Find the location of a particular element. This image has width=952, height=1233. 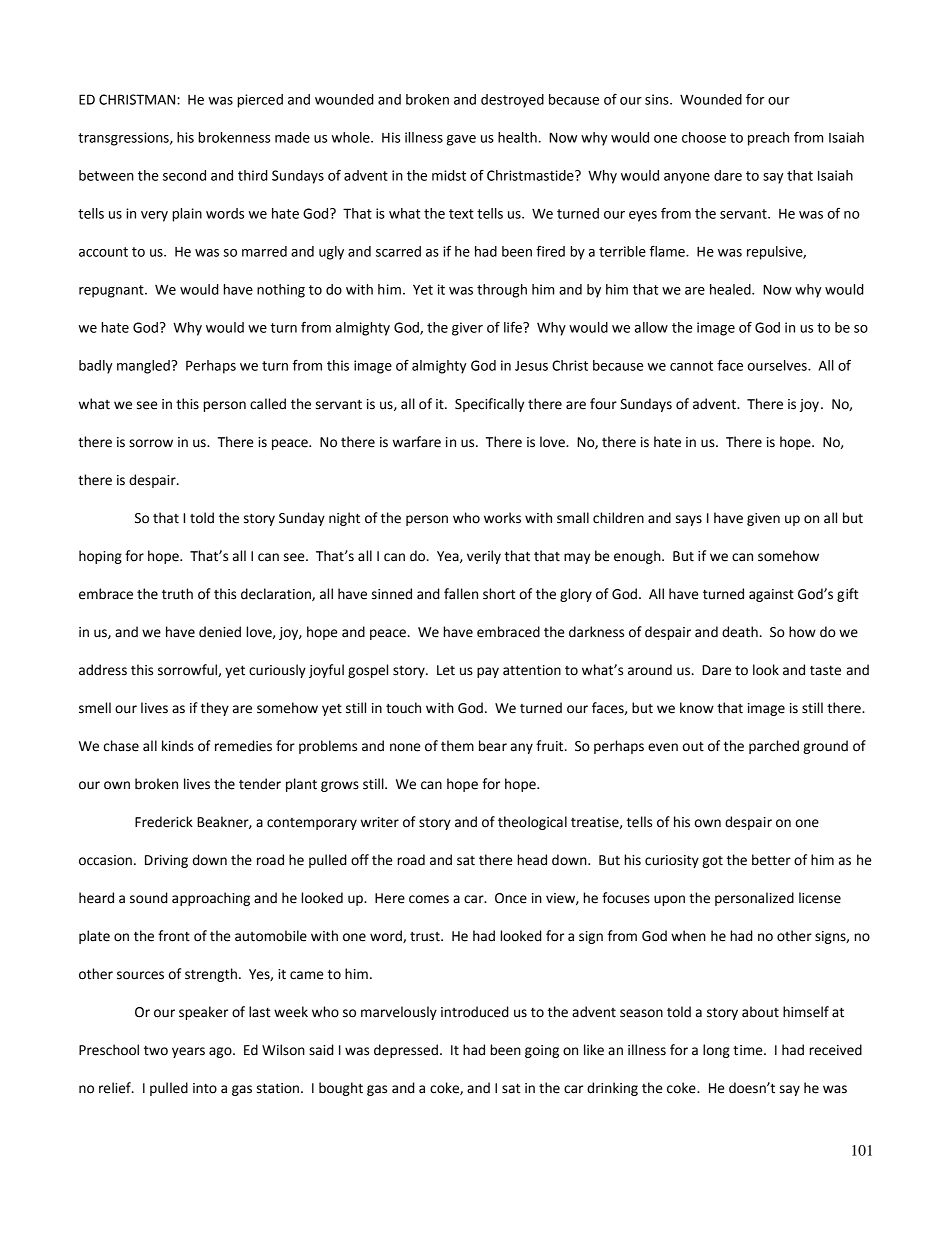

depressed is located at coordinates (406, 1051).
